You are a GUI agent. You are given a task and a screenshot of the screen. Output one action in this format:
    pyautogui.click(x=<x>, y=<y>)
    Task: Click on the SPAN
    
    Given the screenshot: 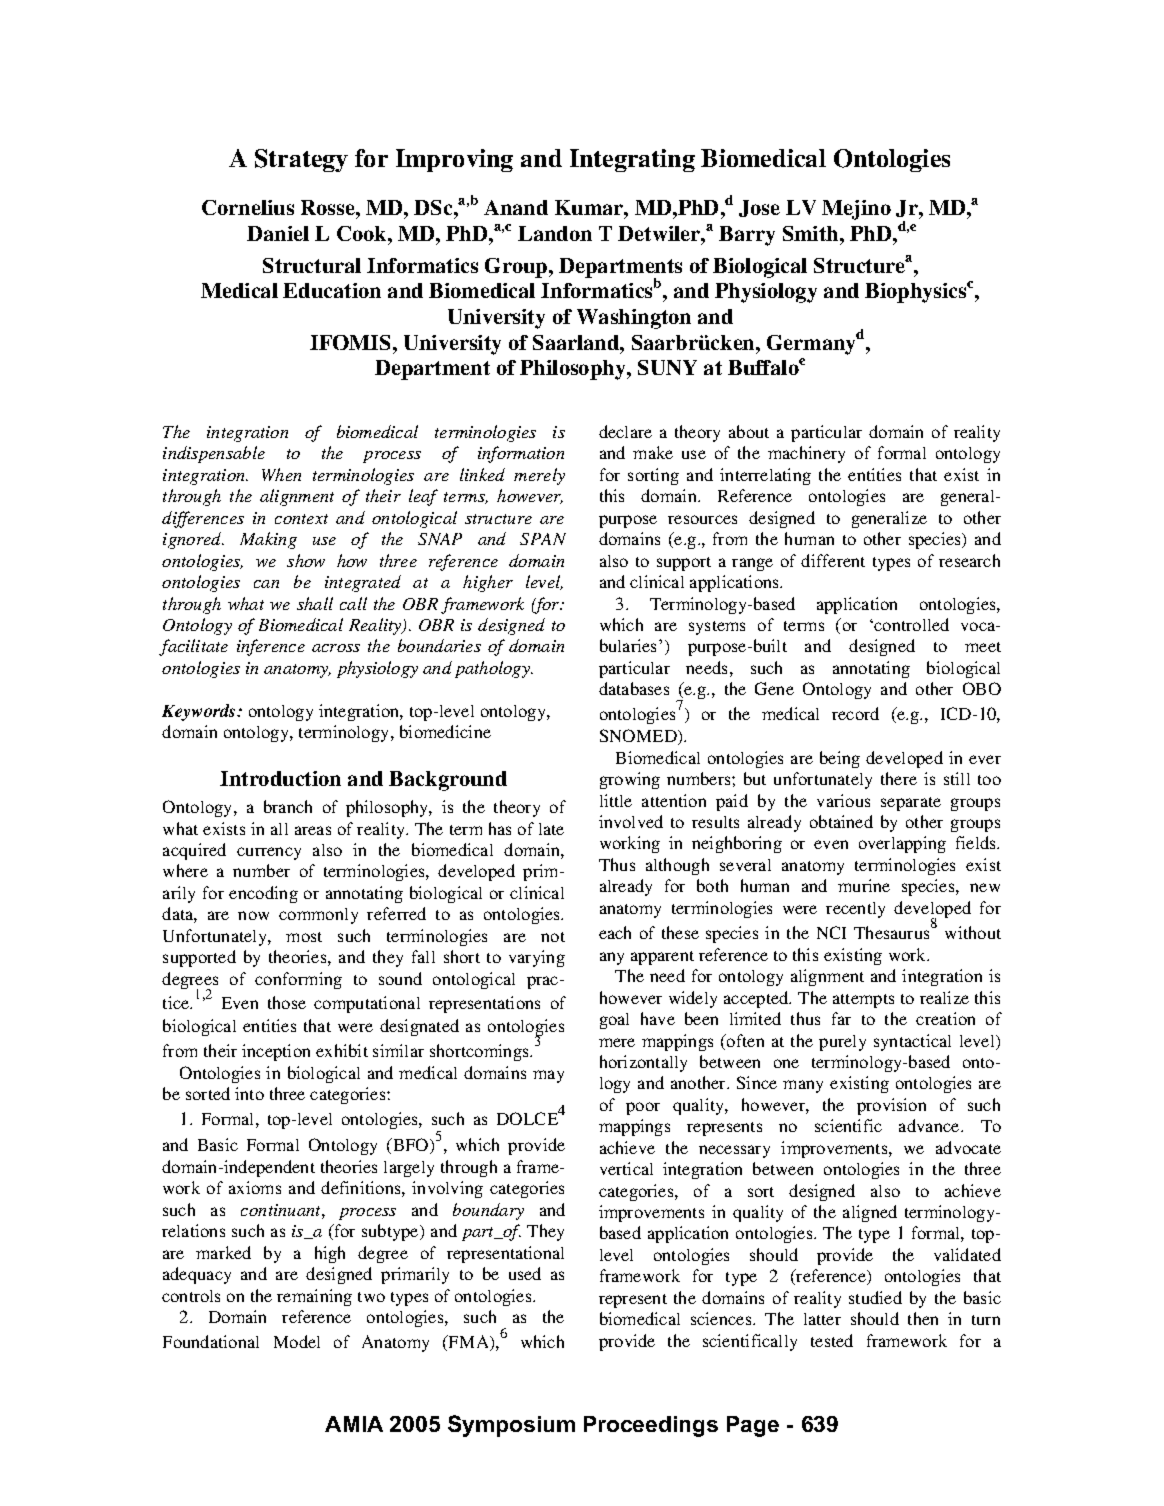 What is the action you would take?
    pyautogui.click(x=543, y=539)
